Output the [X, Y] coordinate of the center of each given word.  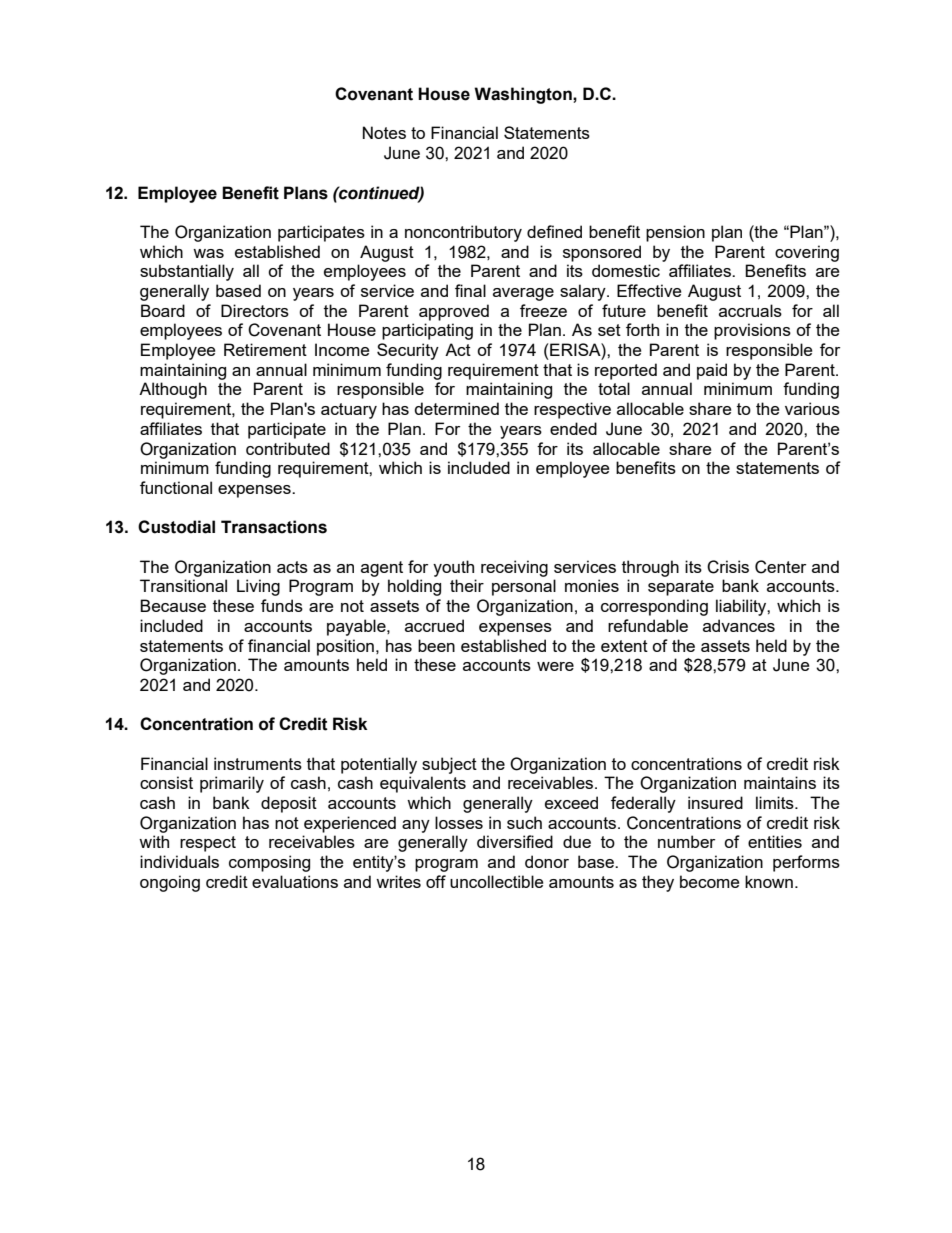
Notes [384, 132]
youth [453, 568]
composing [269, 863]
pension [675, 233]
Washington [524, 95]
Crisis [728, 567]
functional [176, 487]
